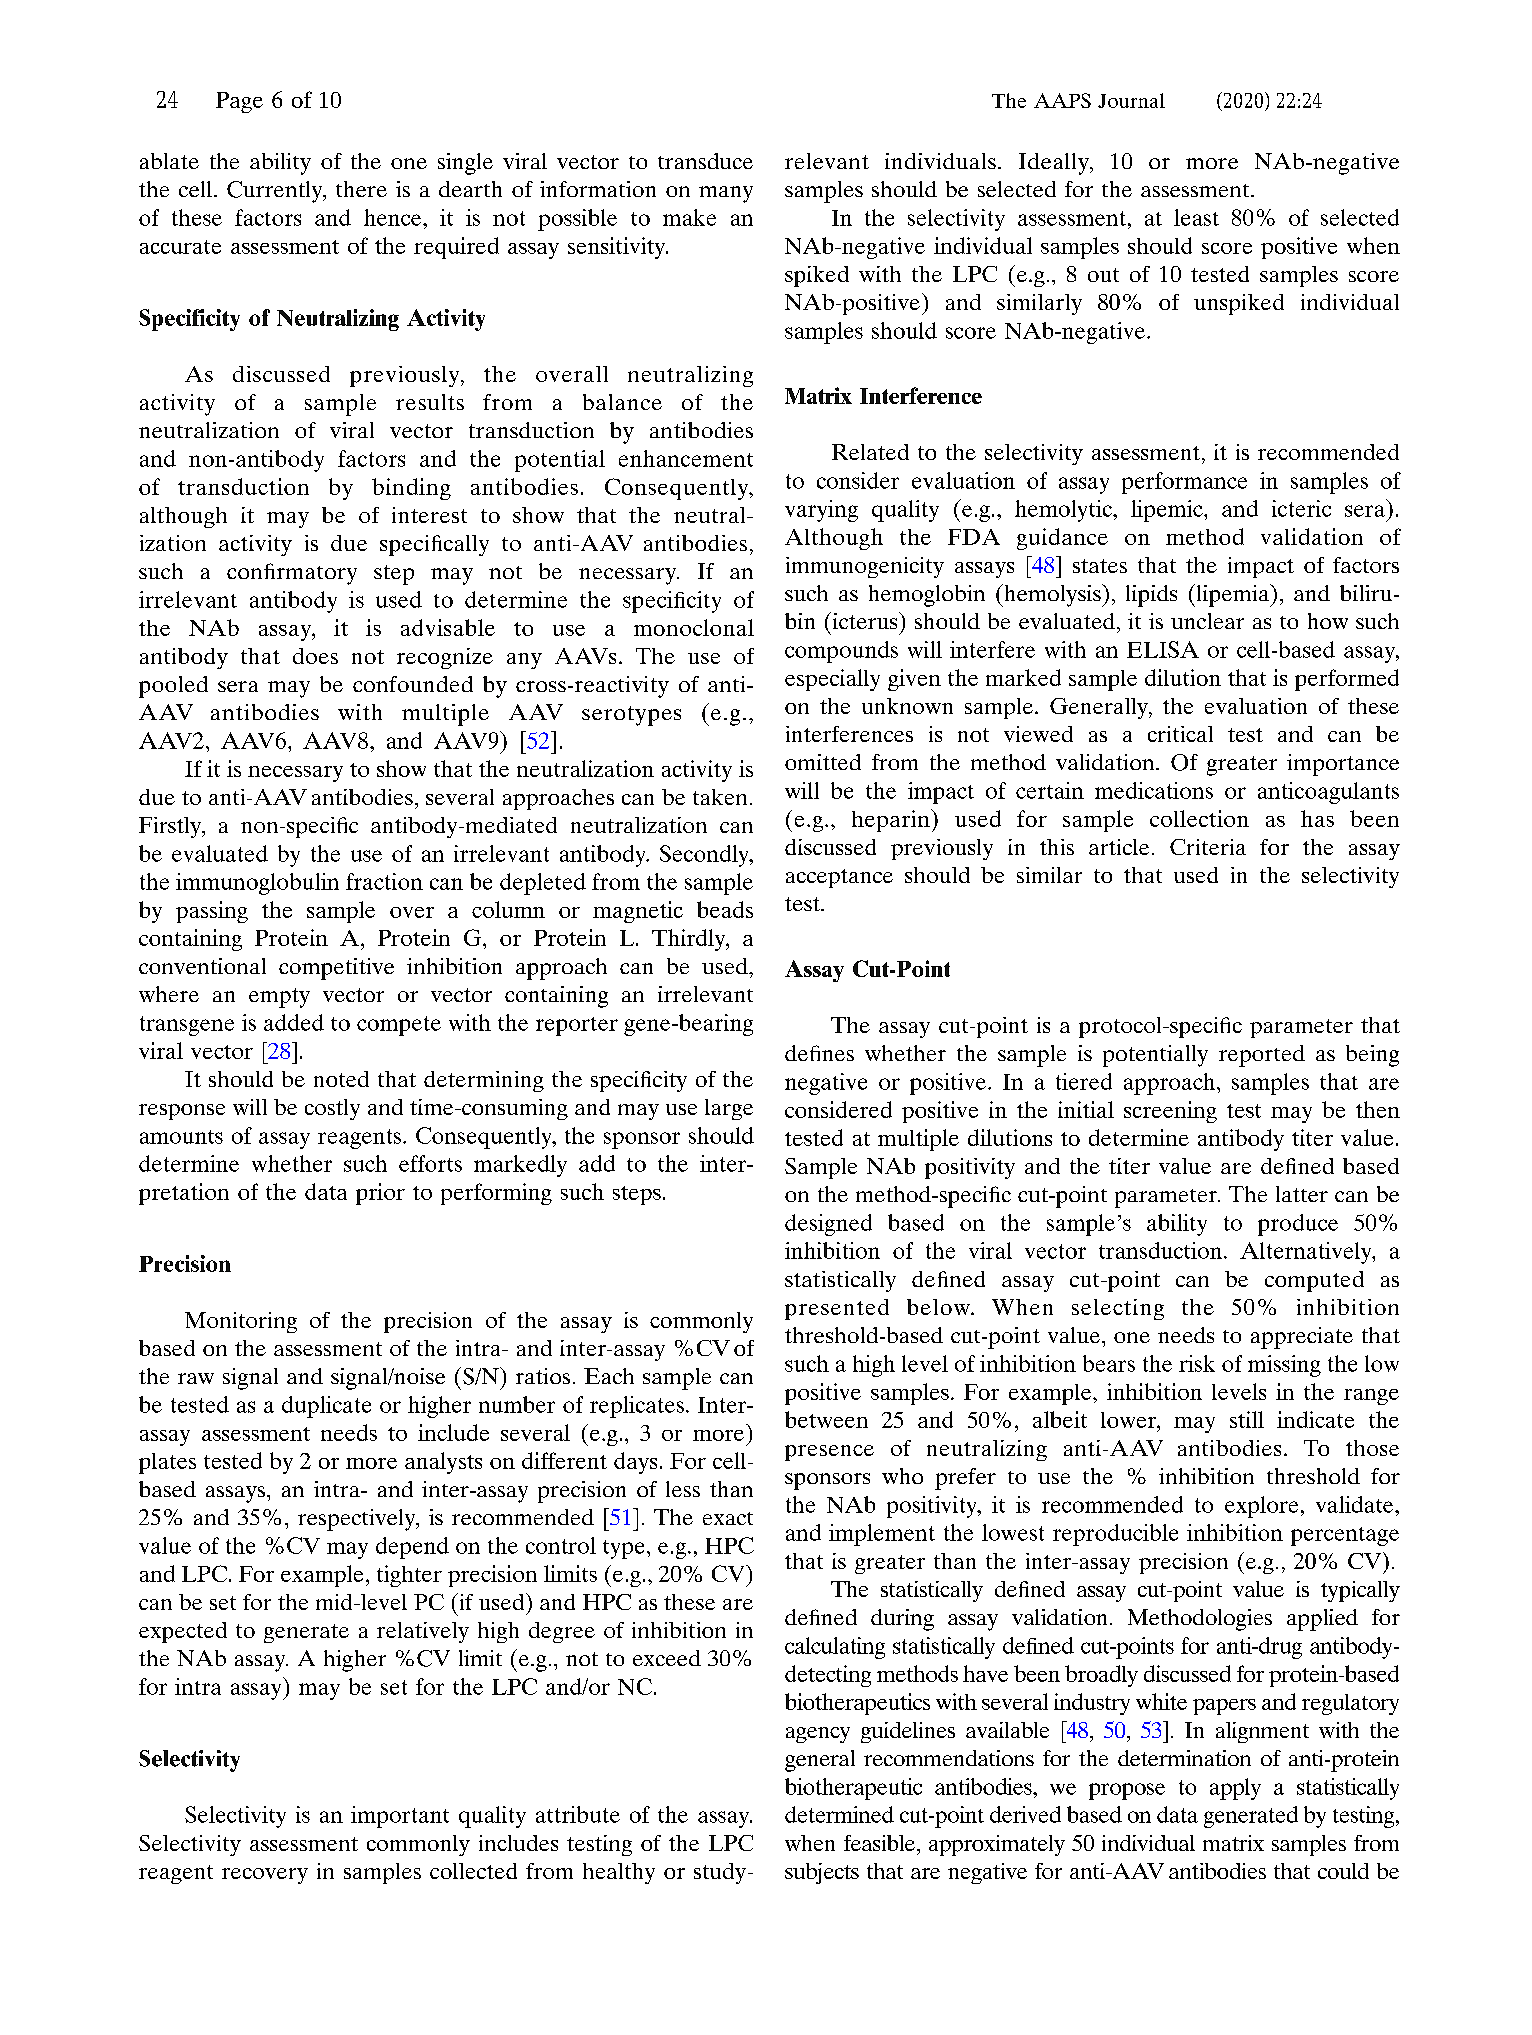 The height and width of the screenshot is (2035, 1532). I want to click on computed, so click(1314, 1281).
